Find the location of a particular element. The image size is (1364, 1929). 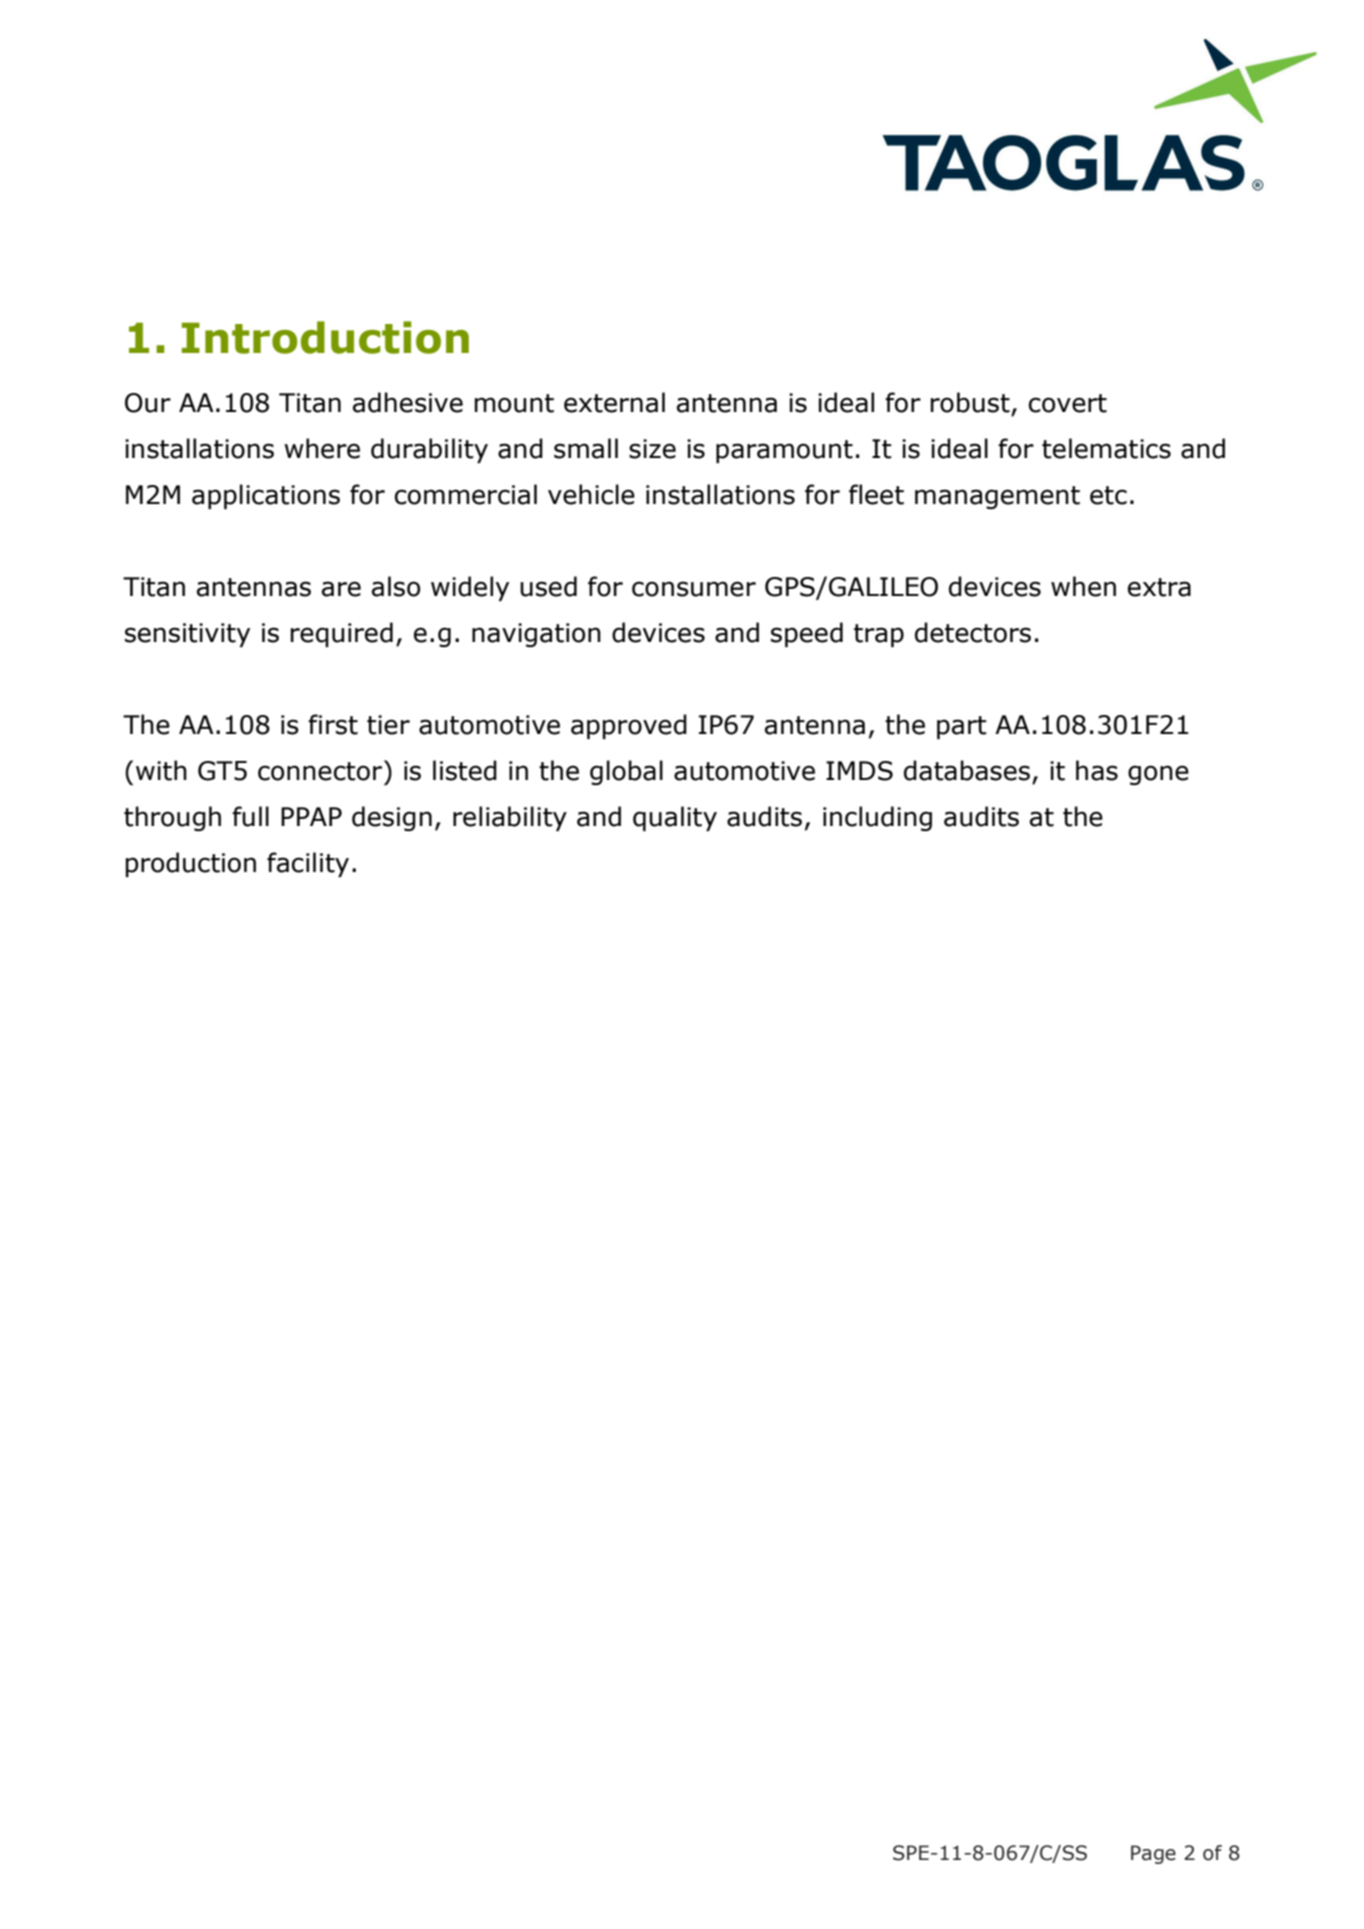

production is located at coordinates (191, 864).
